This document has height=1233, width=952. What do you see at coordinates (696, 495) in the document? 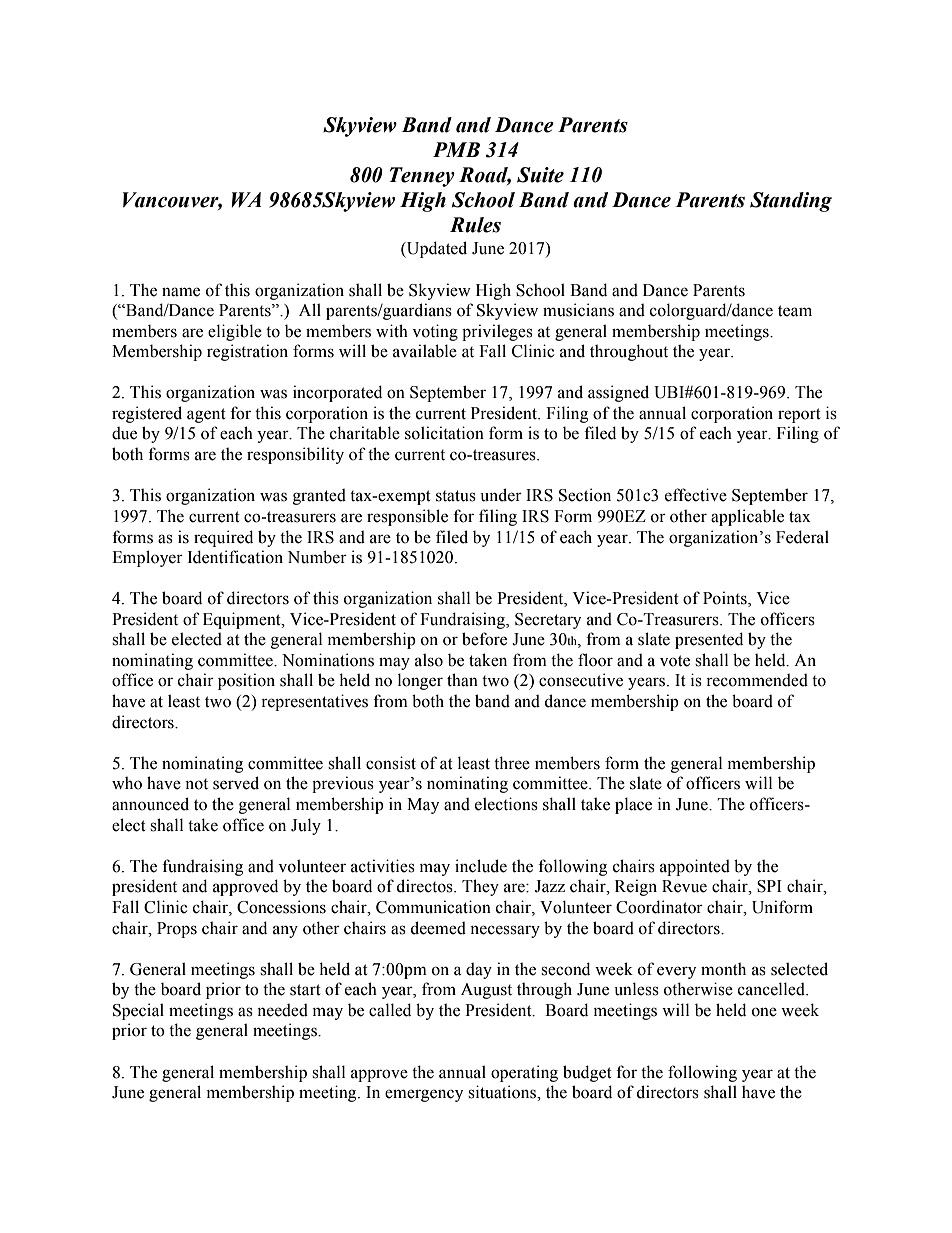
I see `effective` at bounding box center [696, 495].
